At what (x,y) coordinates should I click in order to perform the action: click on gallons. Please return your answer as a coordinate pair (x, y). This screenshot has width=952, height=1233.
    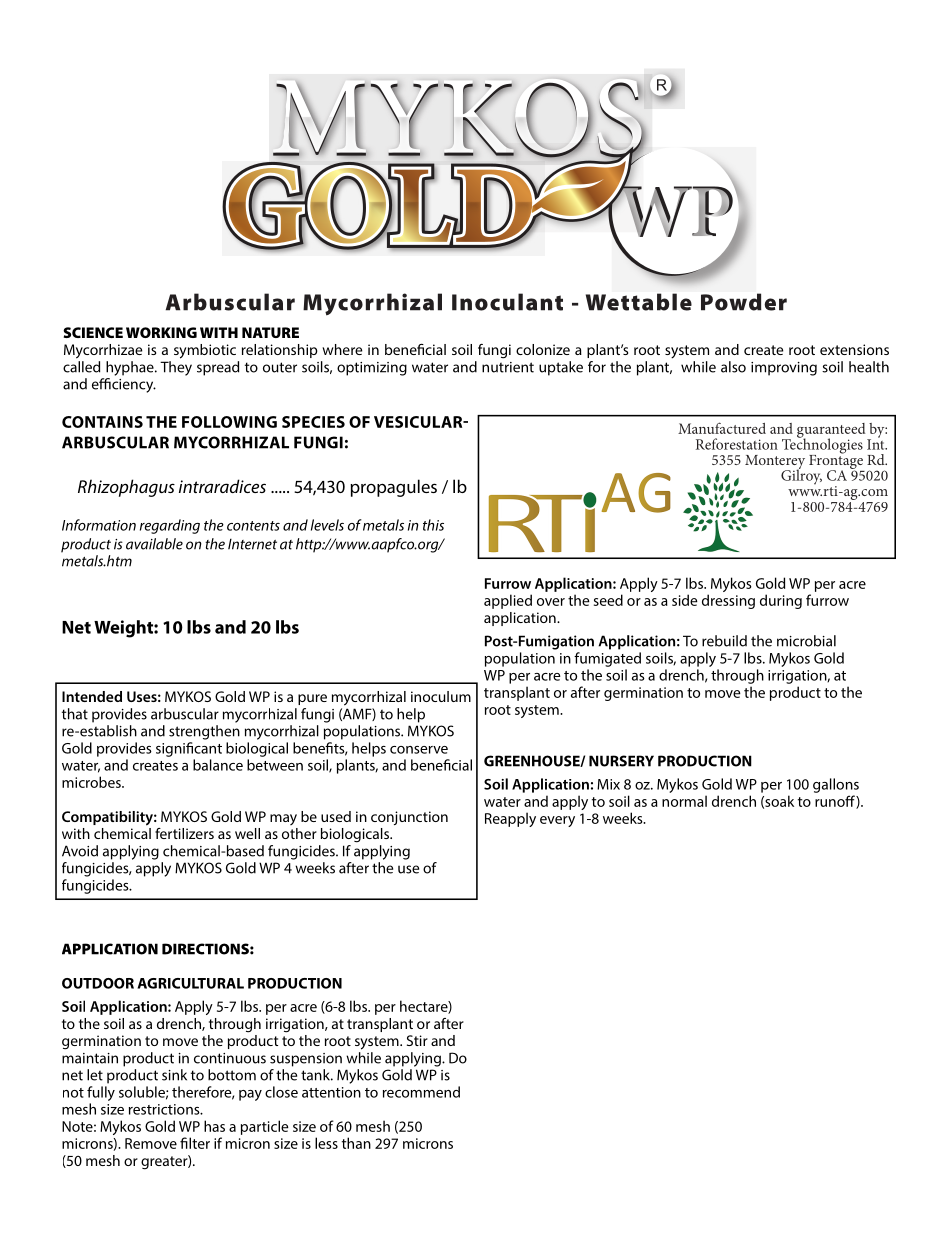
    Looking at the image, I should click on (836, 785).
